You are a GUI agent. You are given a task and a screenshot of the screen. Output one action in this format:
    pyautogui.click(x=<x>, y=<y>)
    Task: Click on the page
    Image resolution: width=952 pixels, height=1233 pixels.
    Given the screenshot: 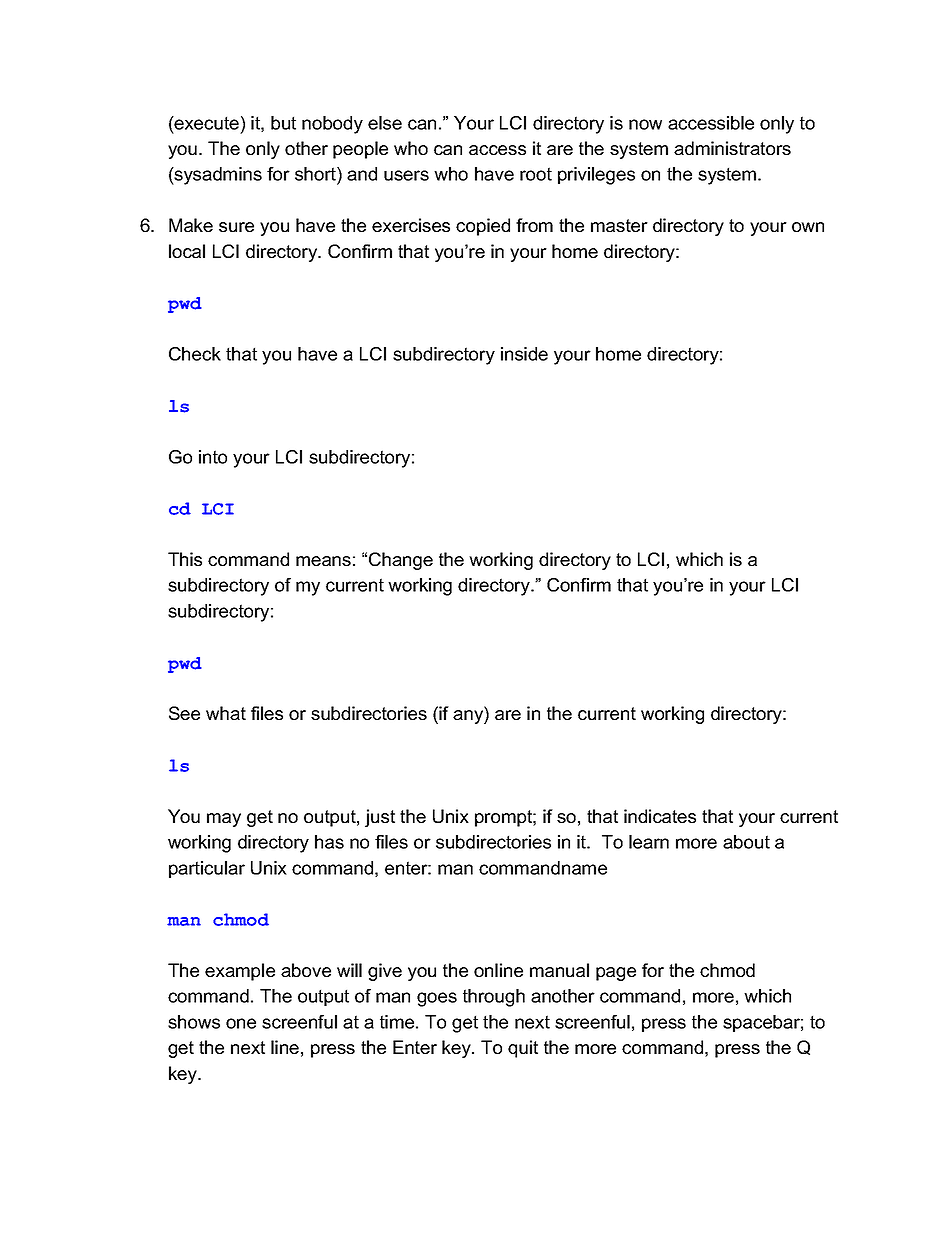 What is the action you would take?
    pyautogui.click(x=616, y=974)
